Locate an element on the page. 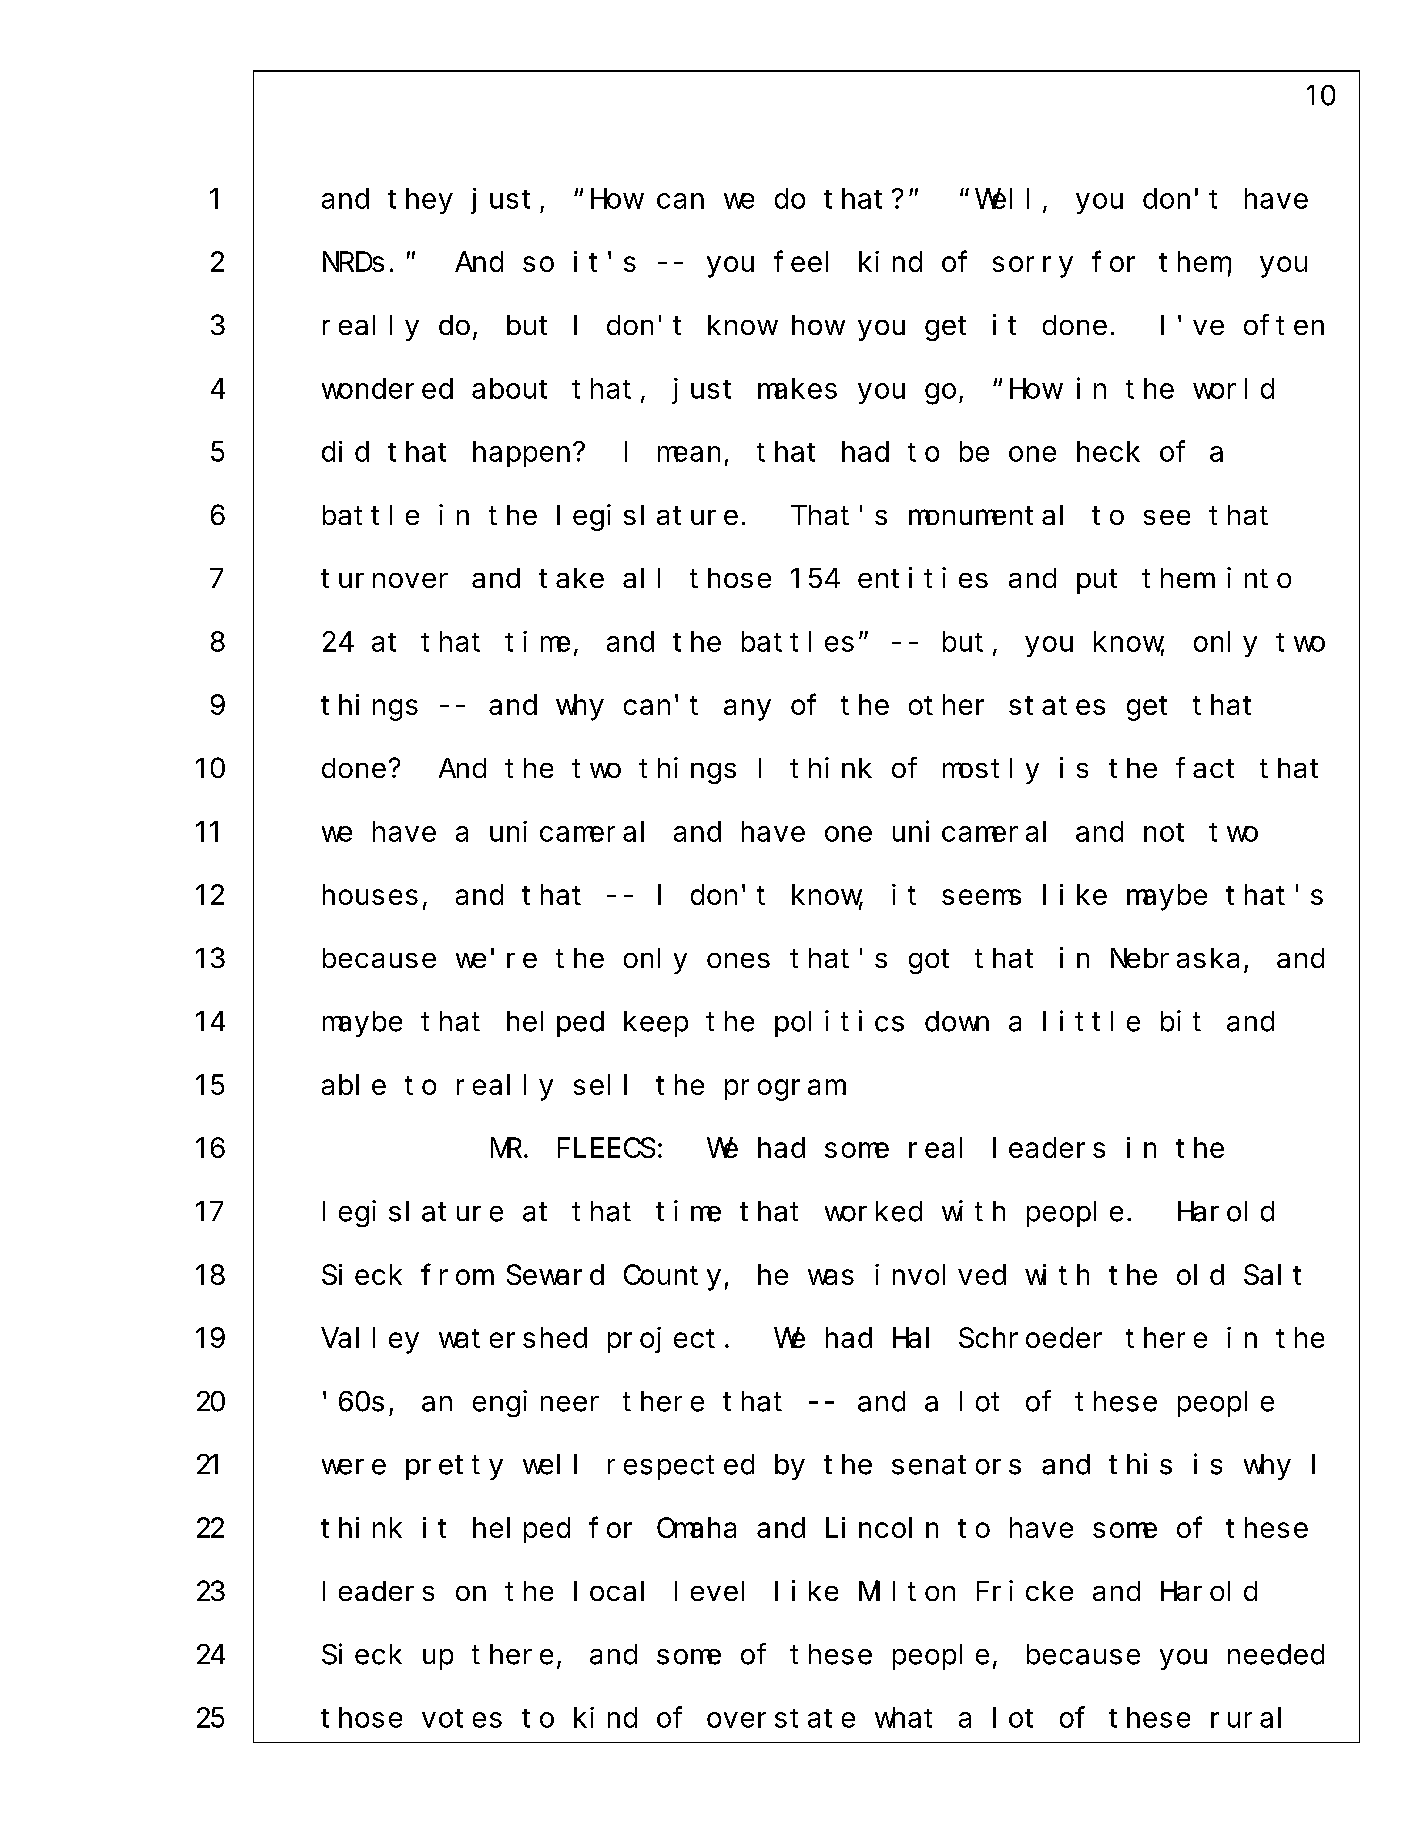  take is located at coordinates (571, 578).
